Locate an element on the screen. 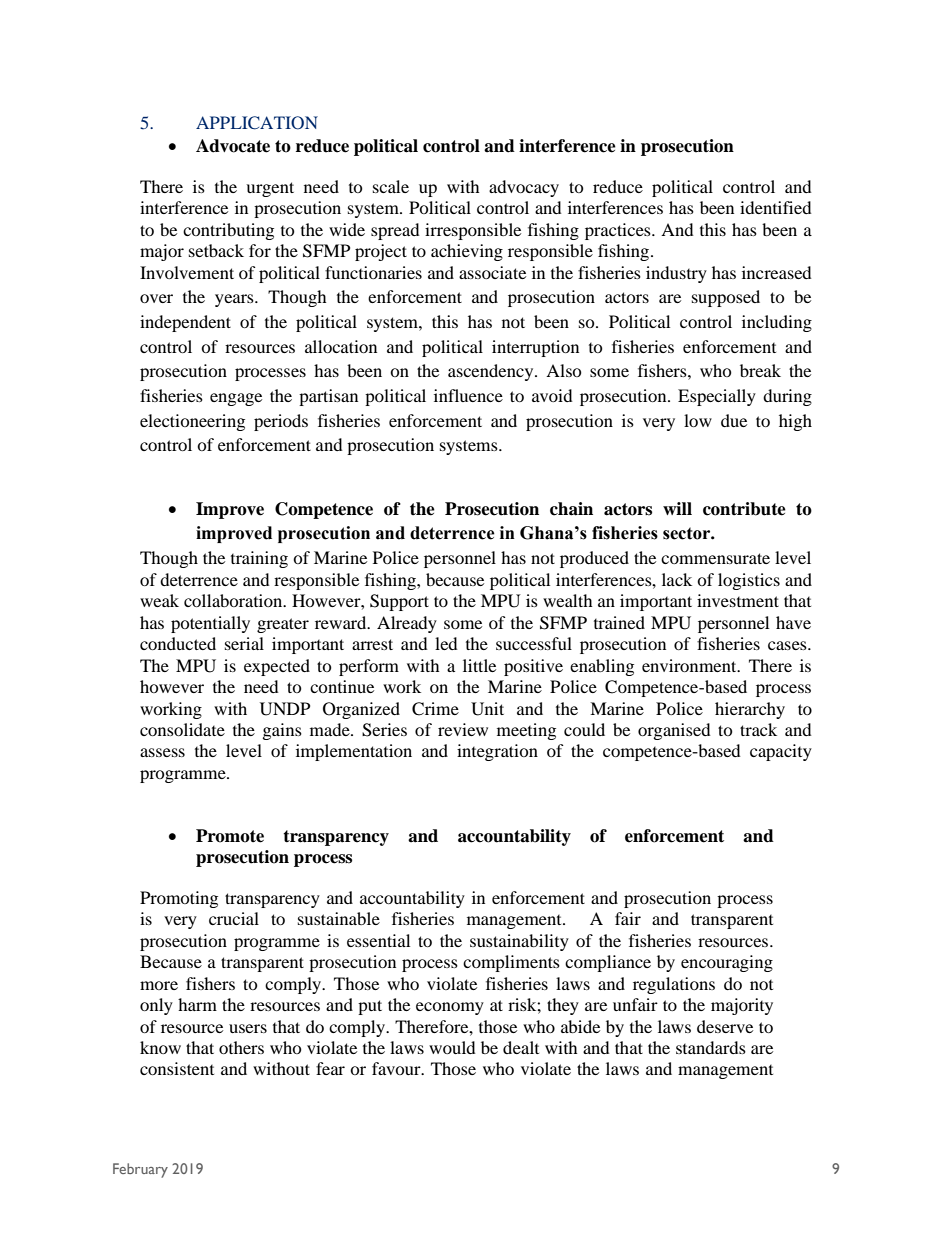 The height and width of the screenshot is (1233, 952). February is located at coordinates (140, 1170).
